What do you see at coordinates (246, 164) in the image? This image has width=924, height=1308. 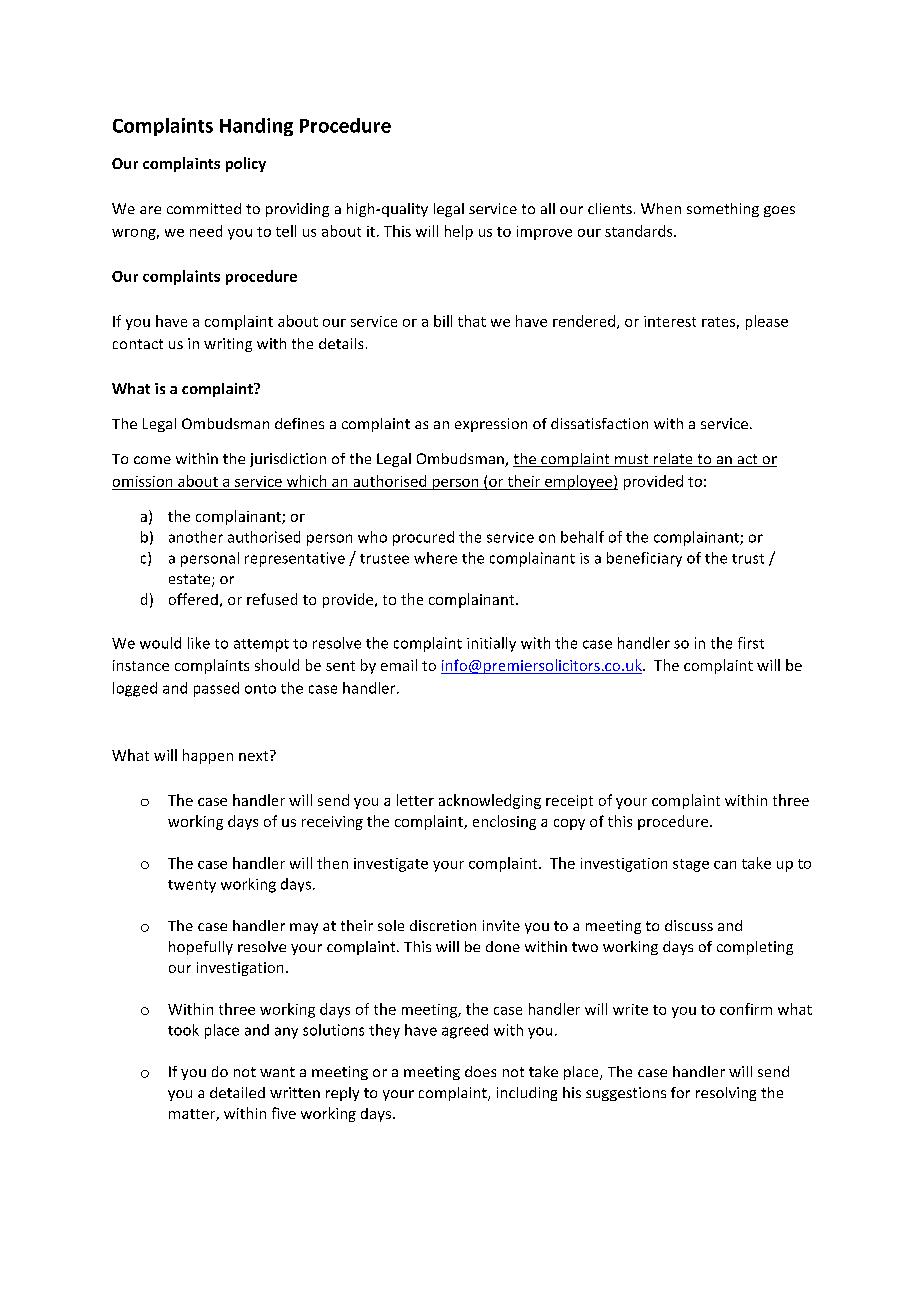 I see `policy` at bounding box center [246, 164].
